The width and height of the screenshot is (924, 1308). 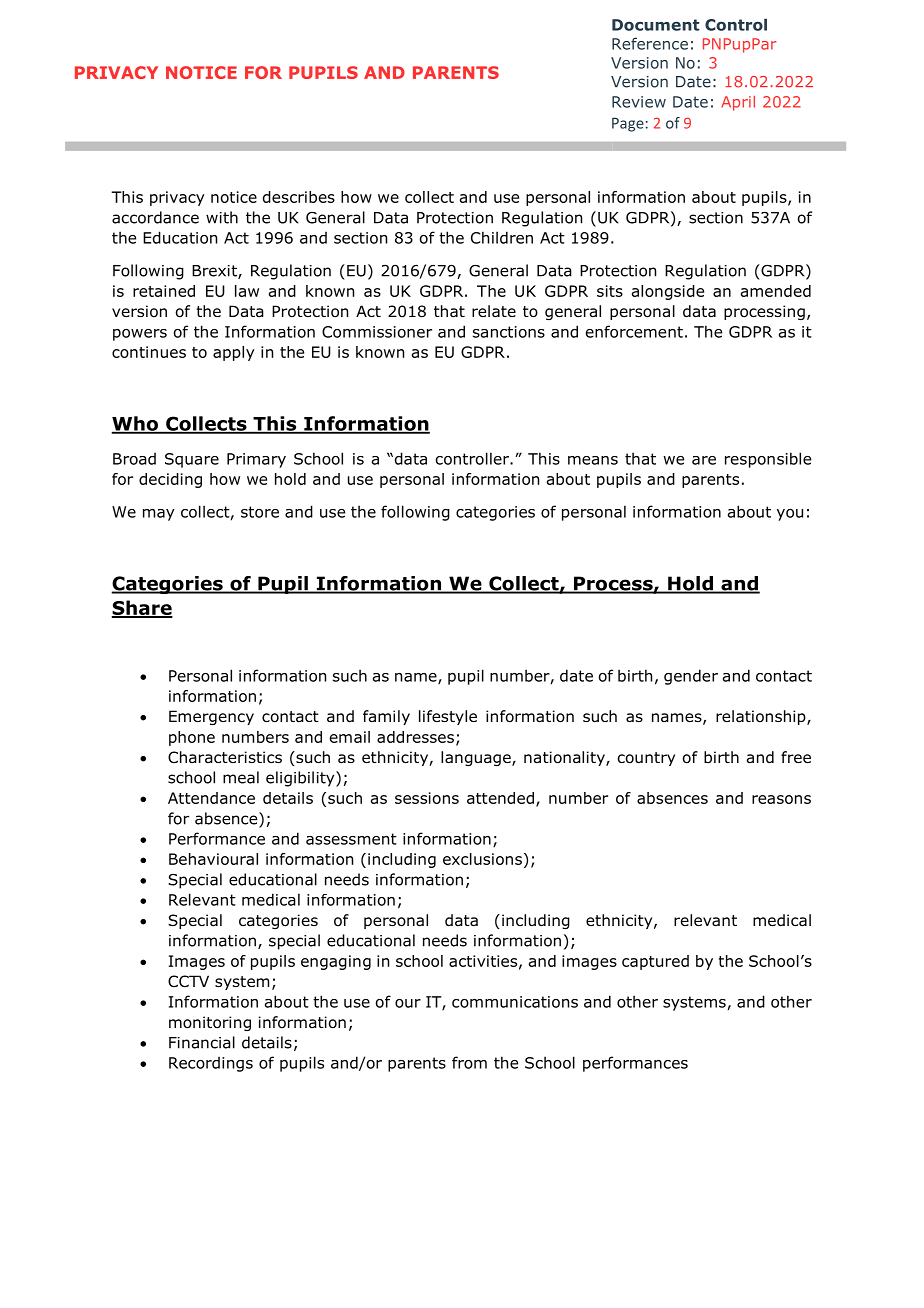 What do you see at coordinates (738, 103) in the screenshot?
I see `April` at bounding box center [738, 103].
